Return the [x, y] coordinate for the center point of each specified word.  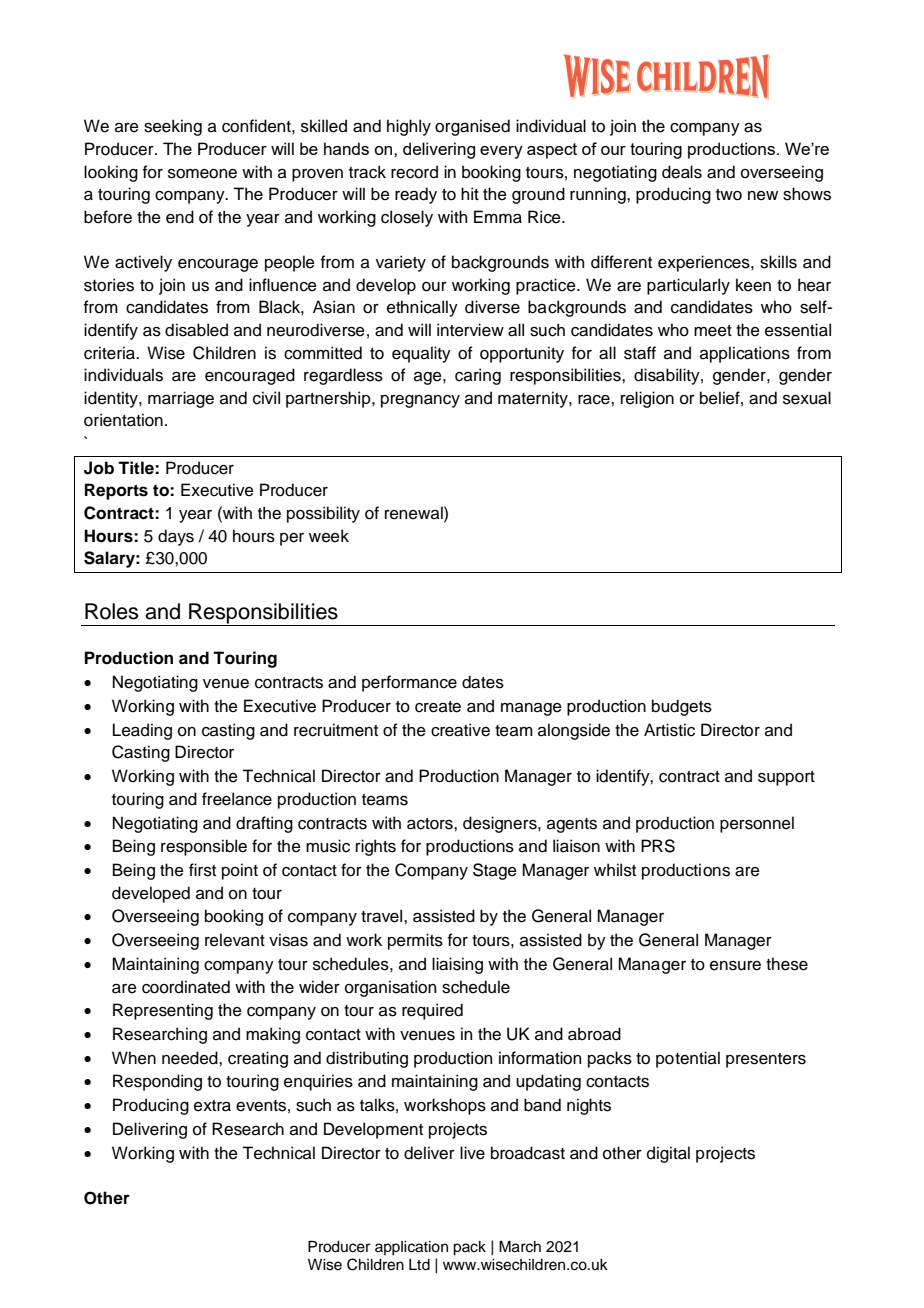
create [438, 707]
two [729, 195]
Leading [142, 731]
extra [212, 1106]
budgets [682, 707]
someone [202, 174]
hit [470, 193]
